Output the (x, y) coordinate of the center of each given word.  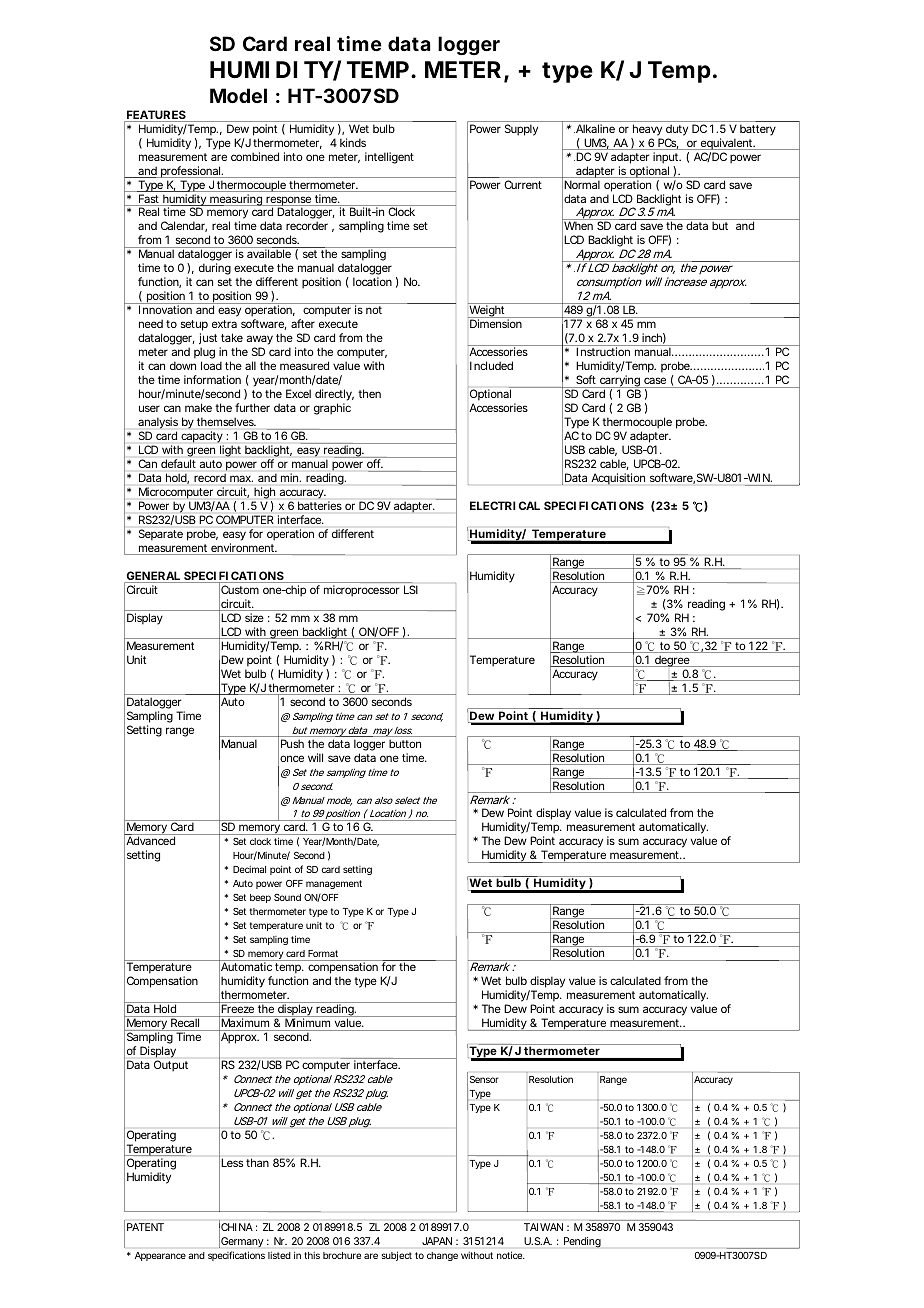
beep (260, 898)
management (334, 884)
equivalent (727, 144)
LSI (411, 589)
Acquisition (618, 479)
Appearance (160, 1256)
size (254, 617)
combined (255, 156)
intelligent (389, 158)
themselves (226, 421)
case (655, 380)
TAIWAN (543, 1227)
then (369, 393)
